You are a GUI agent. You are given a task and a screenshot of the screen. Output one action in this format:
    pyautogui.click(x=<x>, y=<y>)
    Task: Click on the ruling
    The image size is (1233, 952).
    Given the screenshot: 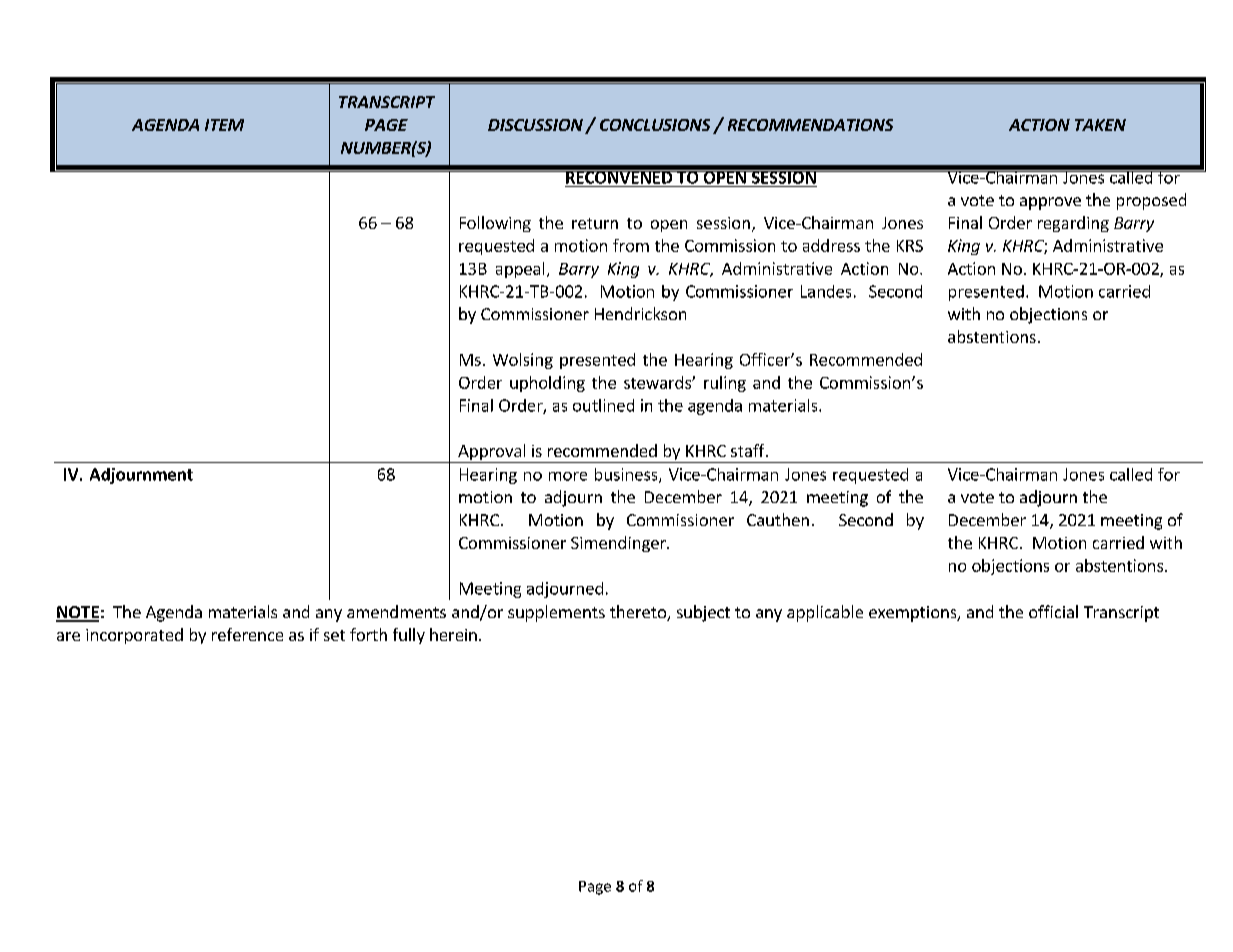 What is the action you would take?
    pyautogui.click(x=725, y=384)
